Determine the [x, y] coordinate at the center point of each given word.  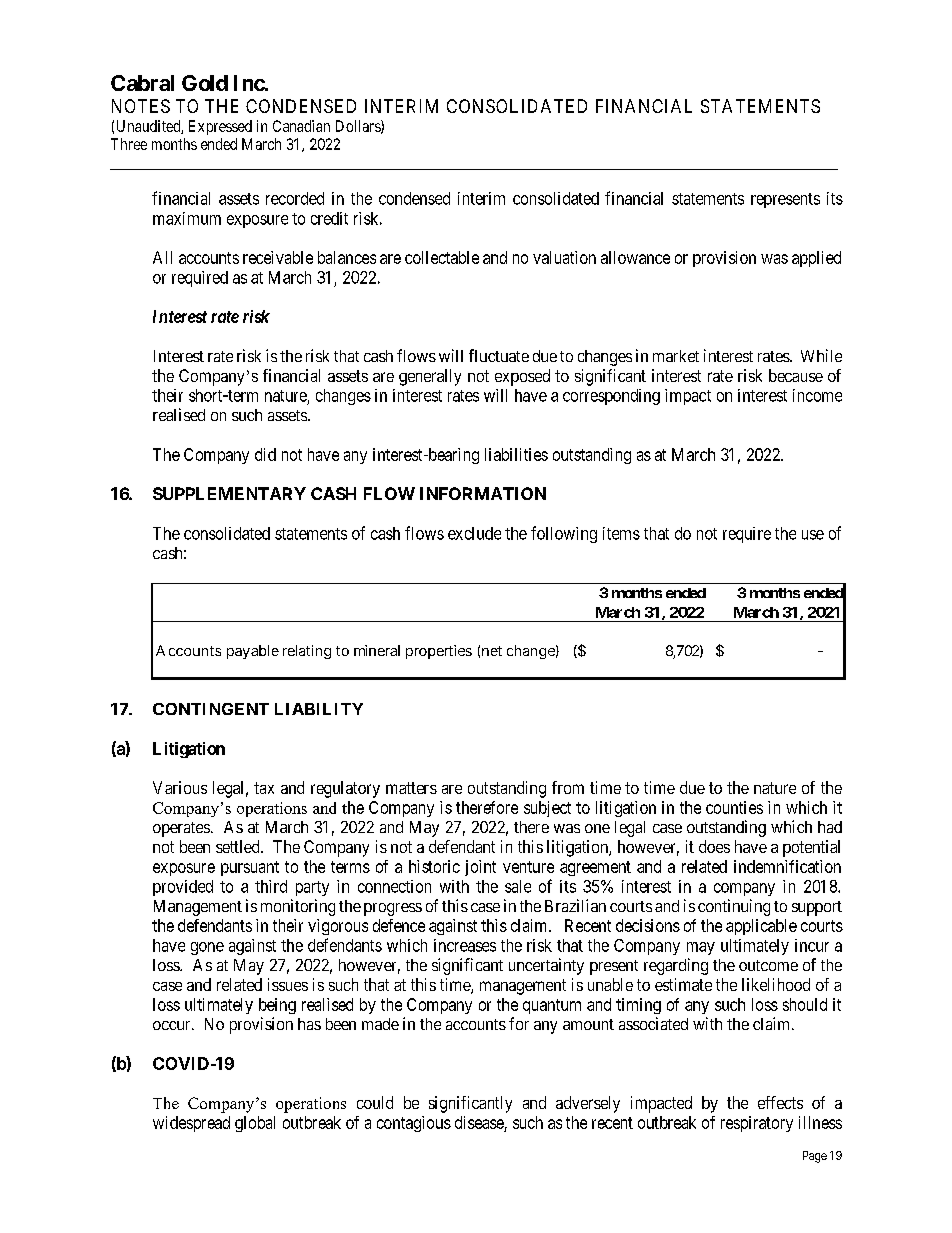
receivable [278, 257]
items [621, 533]
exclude [474, 533]
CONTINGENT [211, 709]
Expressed [220, 127]
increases [465, 945]
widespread [191, 1124]
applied [816, 259]
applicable [761, 927]
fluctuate [499, 355]
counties [734, 807]
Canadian [301, 126]
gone [207, 948]
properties [439, 652]
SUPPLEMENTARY [229, 493]
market [676, 356]
